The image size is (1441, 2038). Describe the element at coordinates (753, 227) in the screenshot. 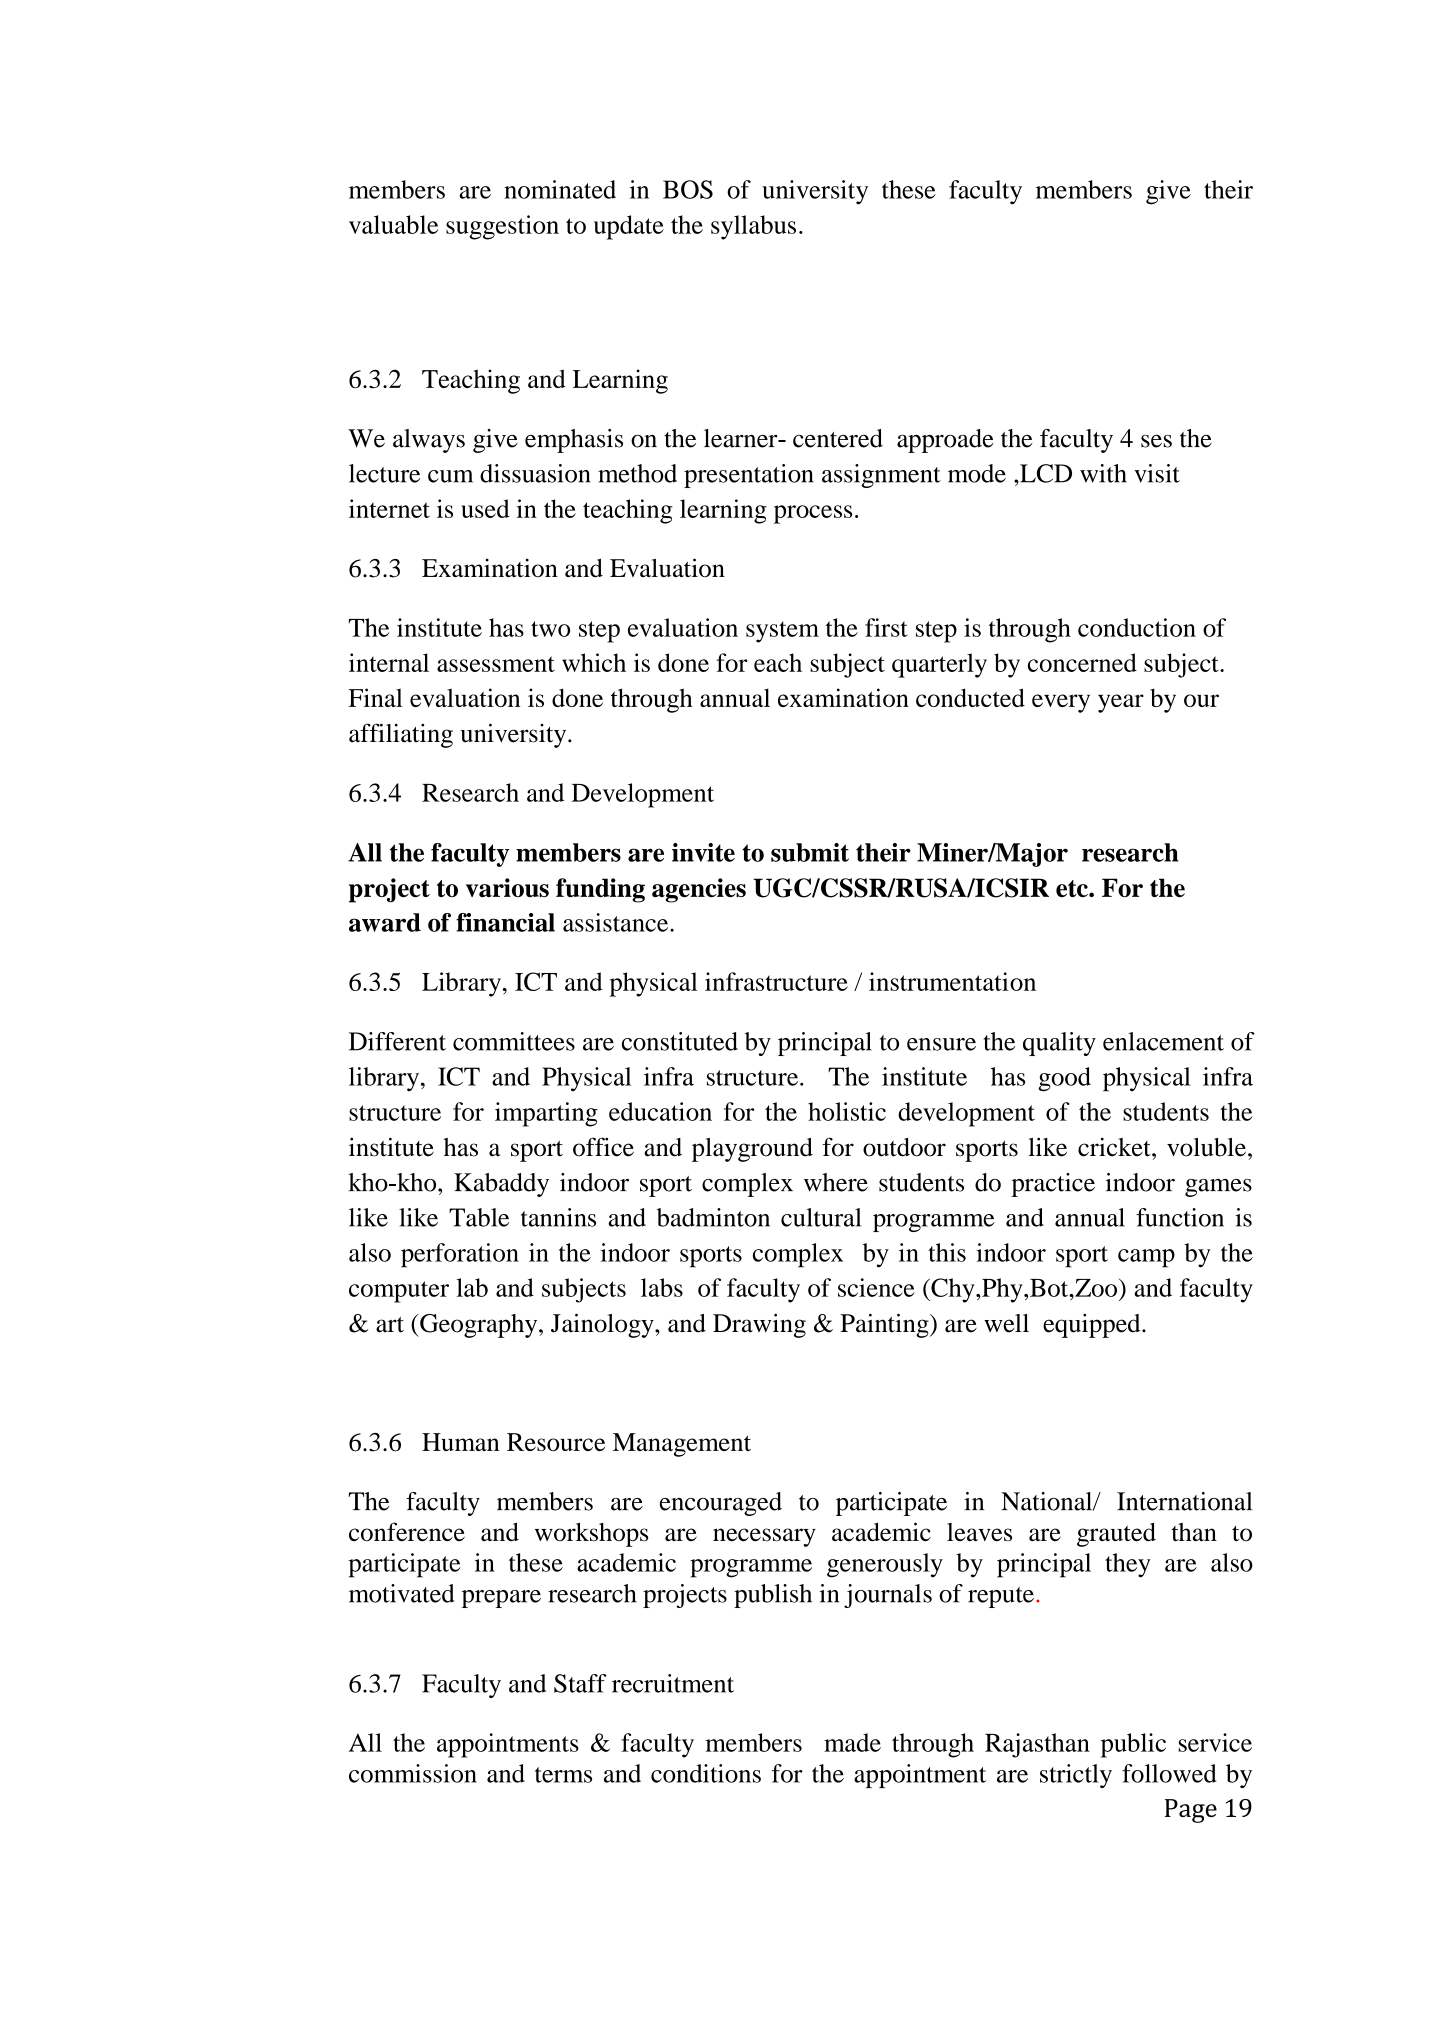

I see `syllabus` at that location.
